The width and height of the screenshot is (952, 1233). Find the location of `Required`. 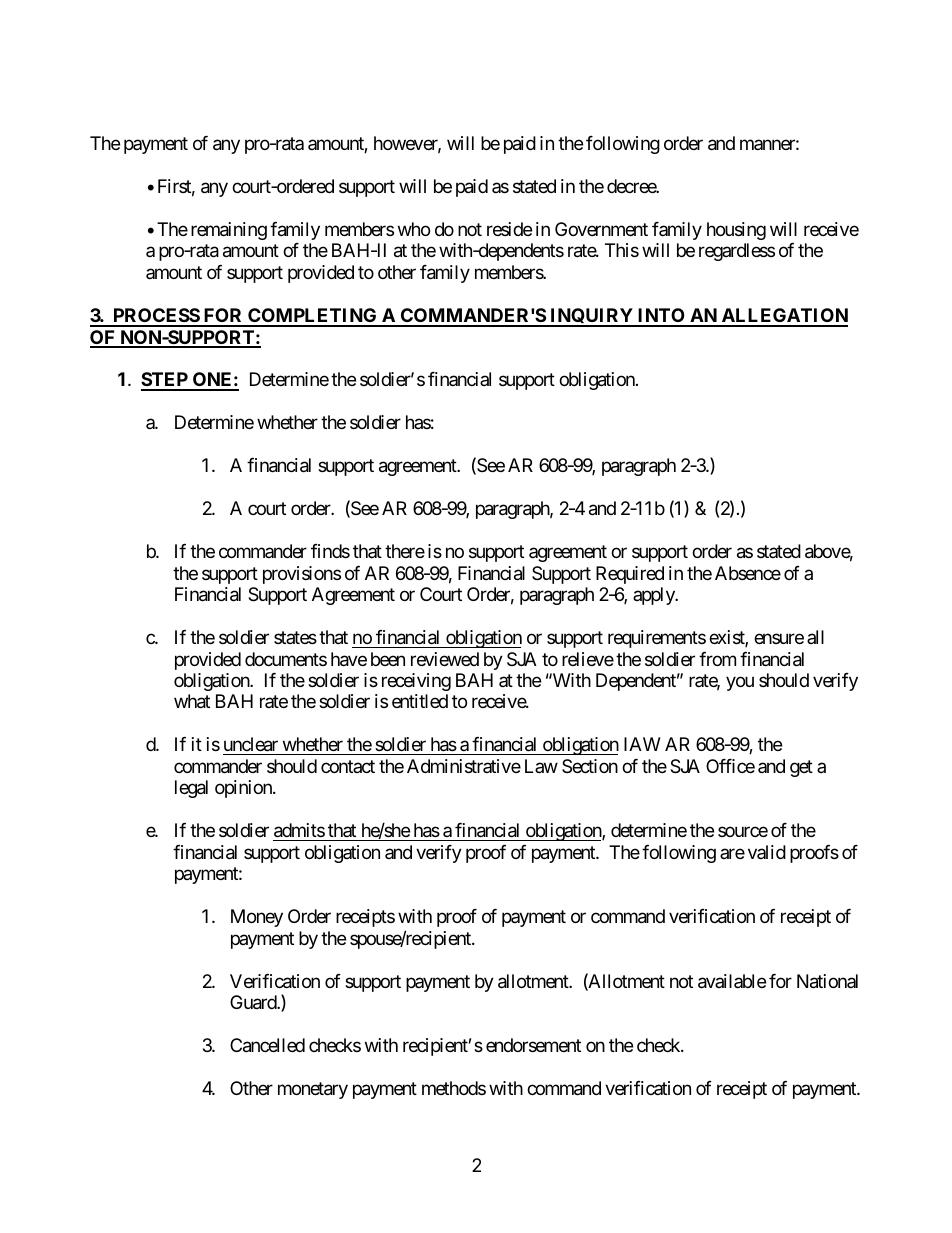

Required is located at coordinates (630, 575).
